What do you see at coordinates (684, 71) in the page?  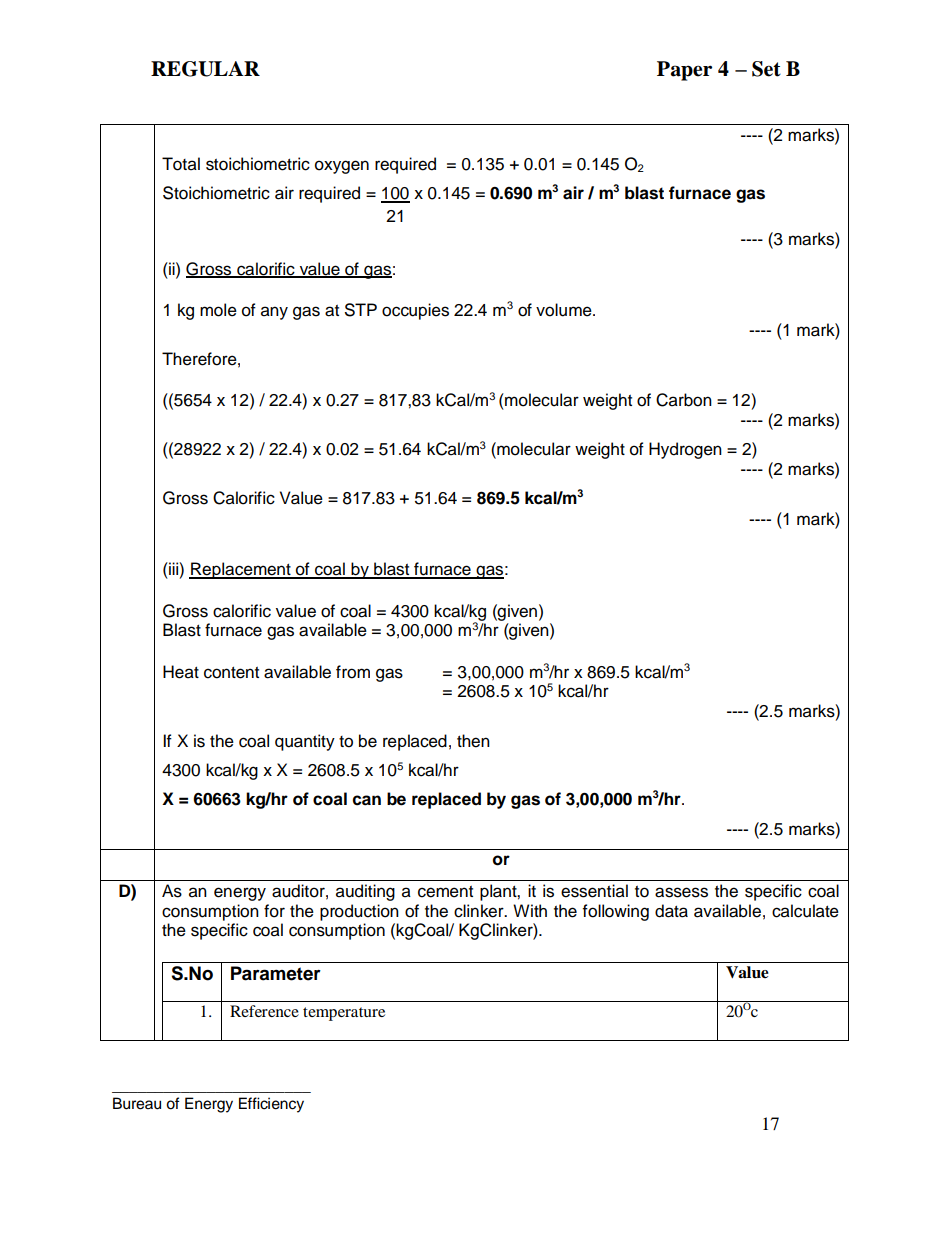 I see `Paper` at bounding box center [684, 71].
